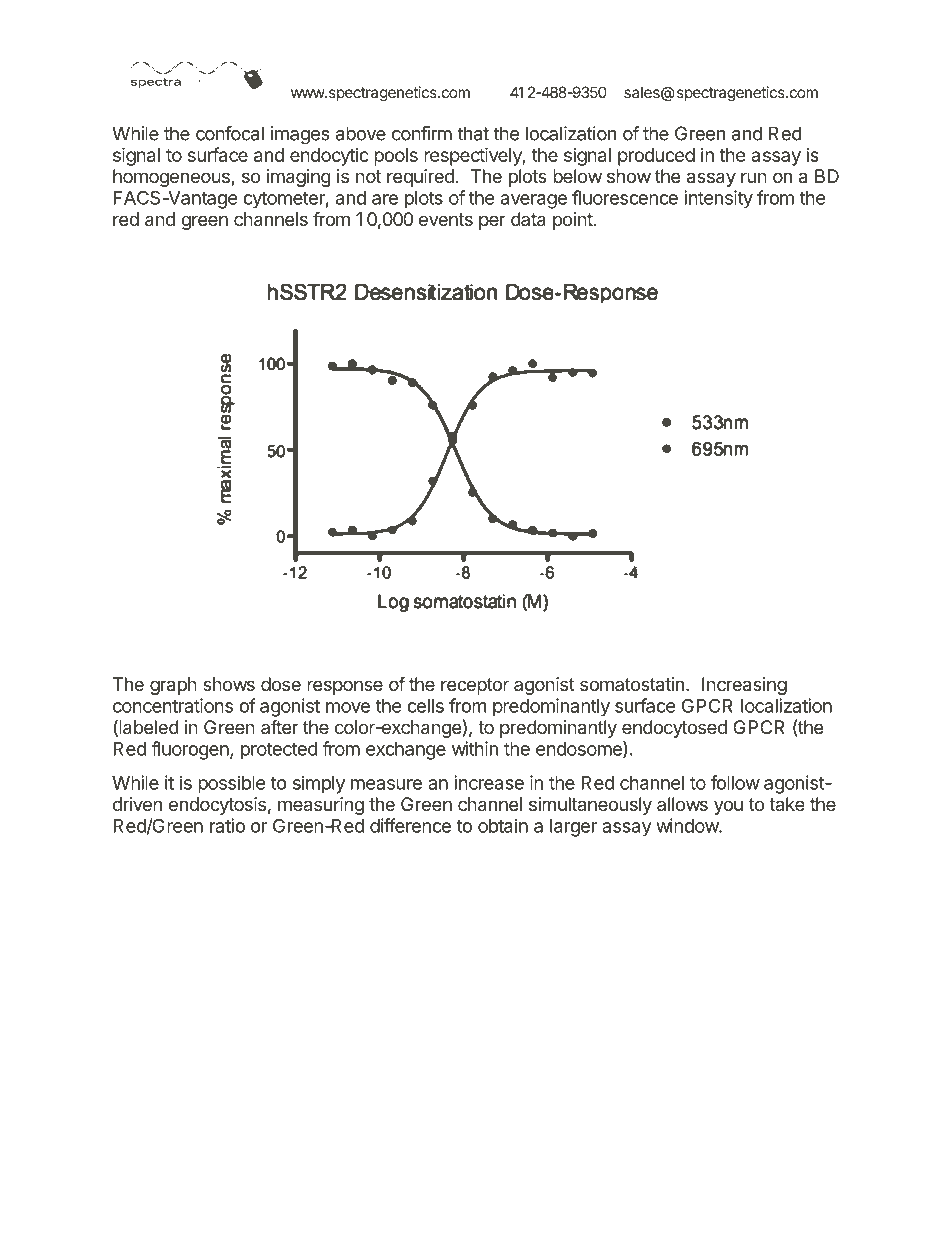  What do you see at coordinates (230, 133) in the page?
I see `confocal` at bounding box center [230, 133].
